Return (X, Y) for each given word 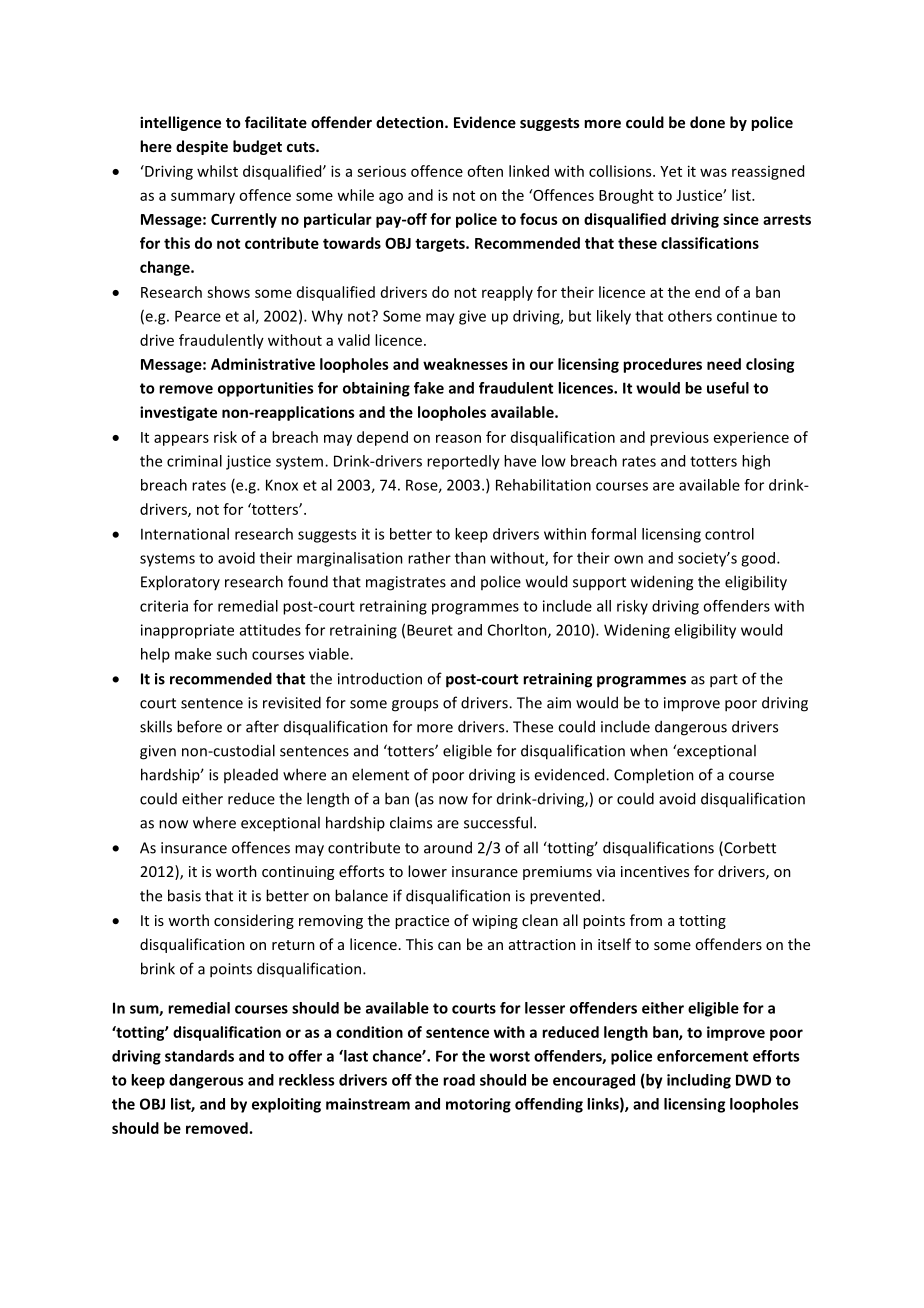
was (713, 172)
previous (679, 438)
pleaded (251, 775)
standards (199, 1056)
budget (257, 147)
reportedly (463, 462)
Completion (654, 776)
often (485, 171)
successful (498, 822)
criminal (194, 461)
